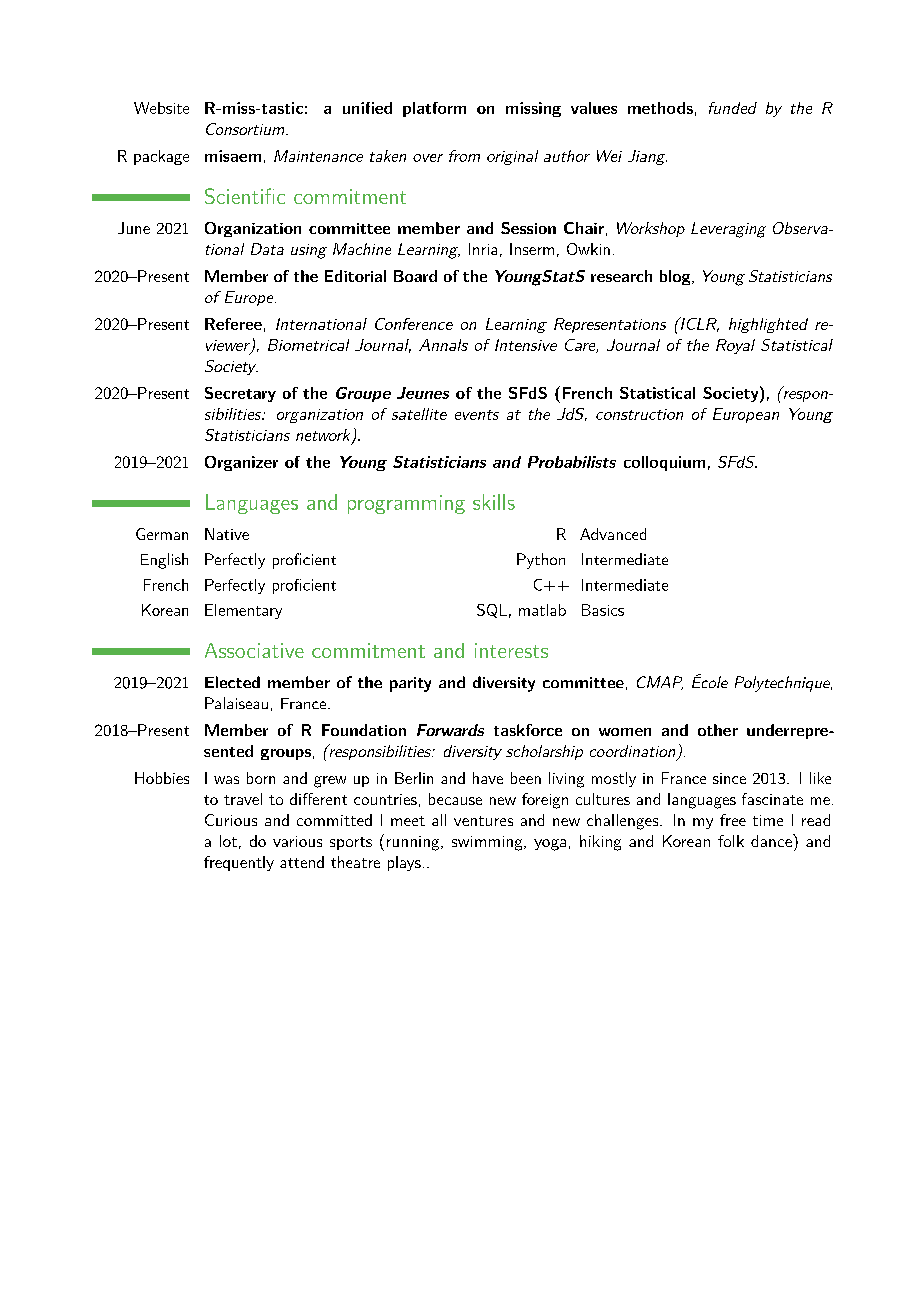 Image resolution: width=924 pixels, height=1308 pixels. I want to click on from, so click(464, 156).
